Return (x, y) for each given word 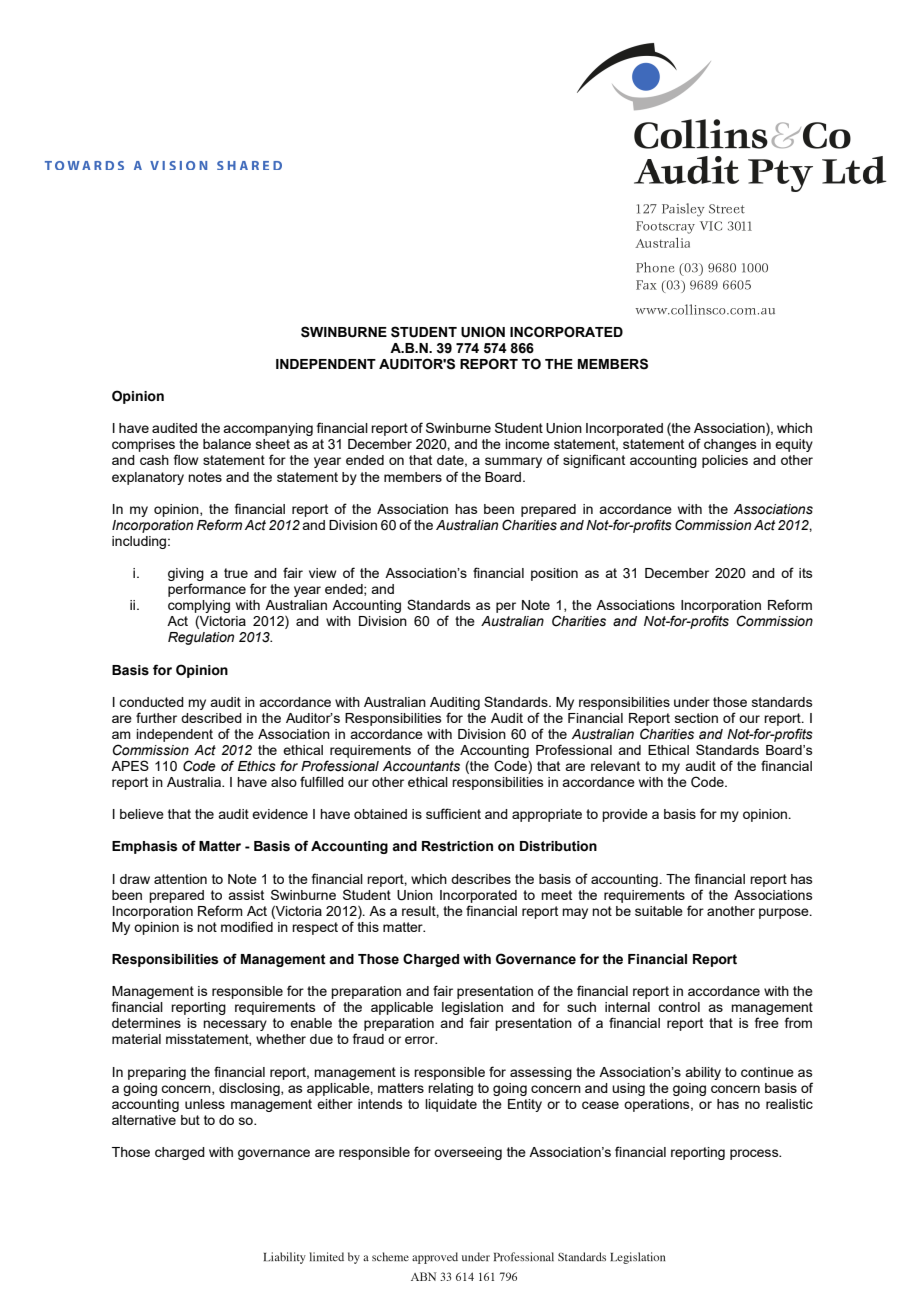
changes (730, 445)
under (692, 702)
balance (227, 444)
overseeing (468, 1153)
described (211, 718)
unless (205, 1104)
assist (246, 895)
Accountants (421, 766)
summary (513, 462)
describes (481, 879)
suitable (659, 911)
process (755, 1154)
